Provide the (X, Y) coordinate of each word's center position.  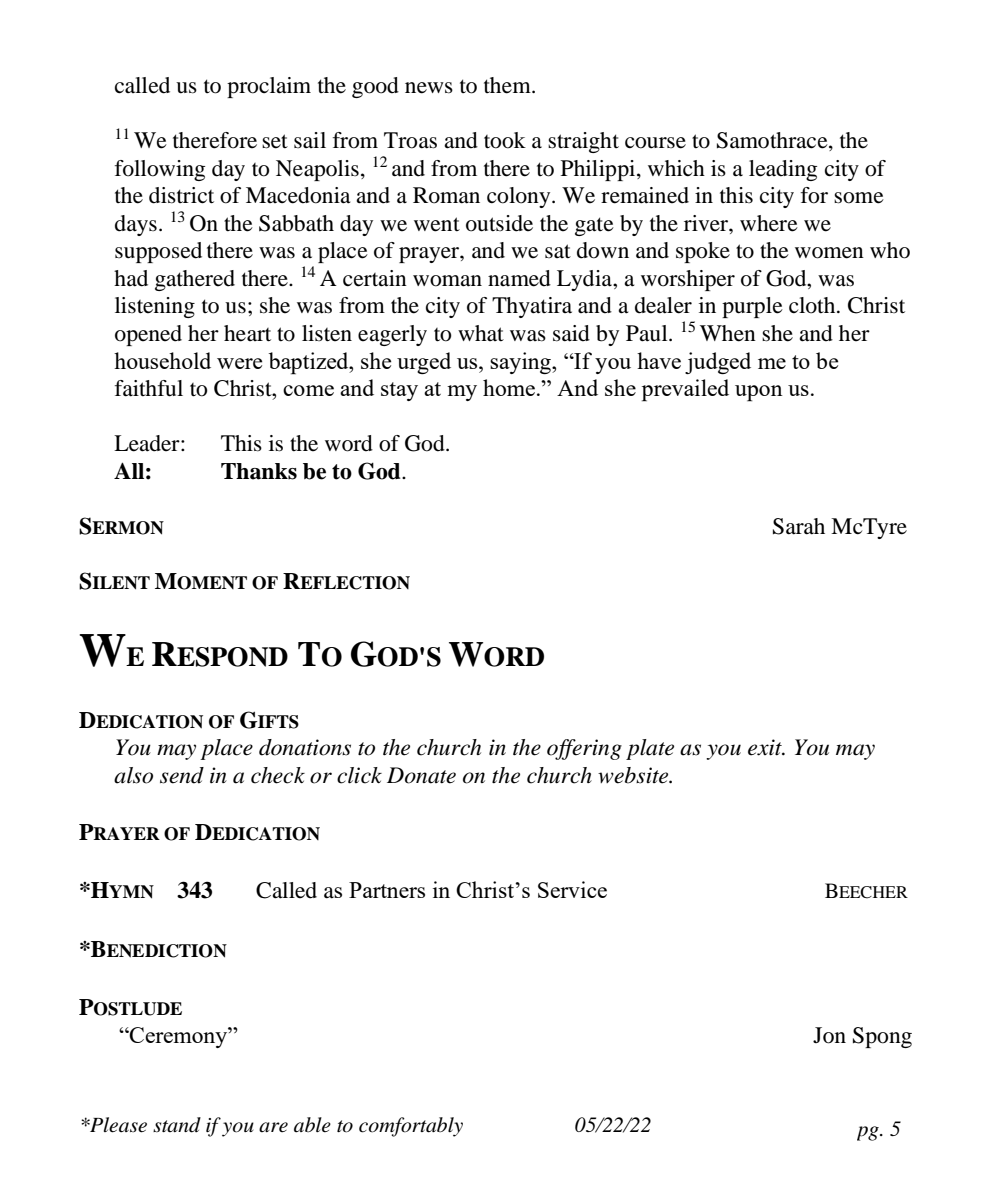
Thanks (259, 471)
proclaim (269, 87)
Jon (829, 1035)
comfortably (411, 1127)
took (505, 140)
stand (177, 1125)
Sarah (799, 526)
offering (584, 749)
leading (783, 170)
